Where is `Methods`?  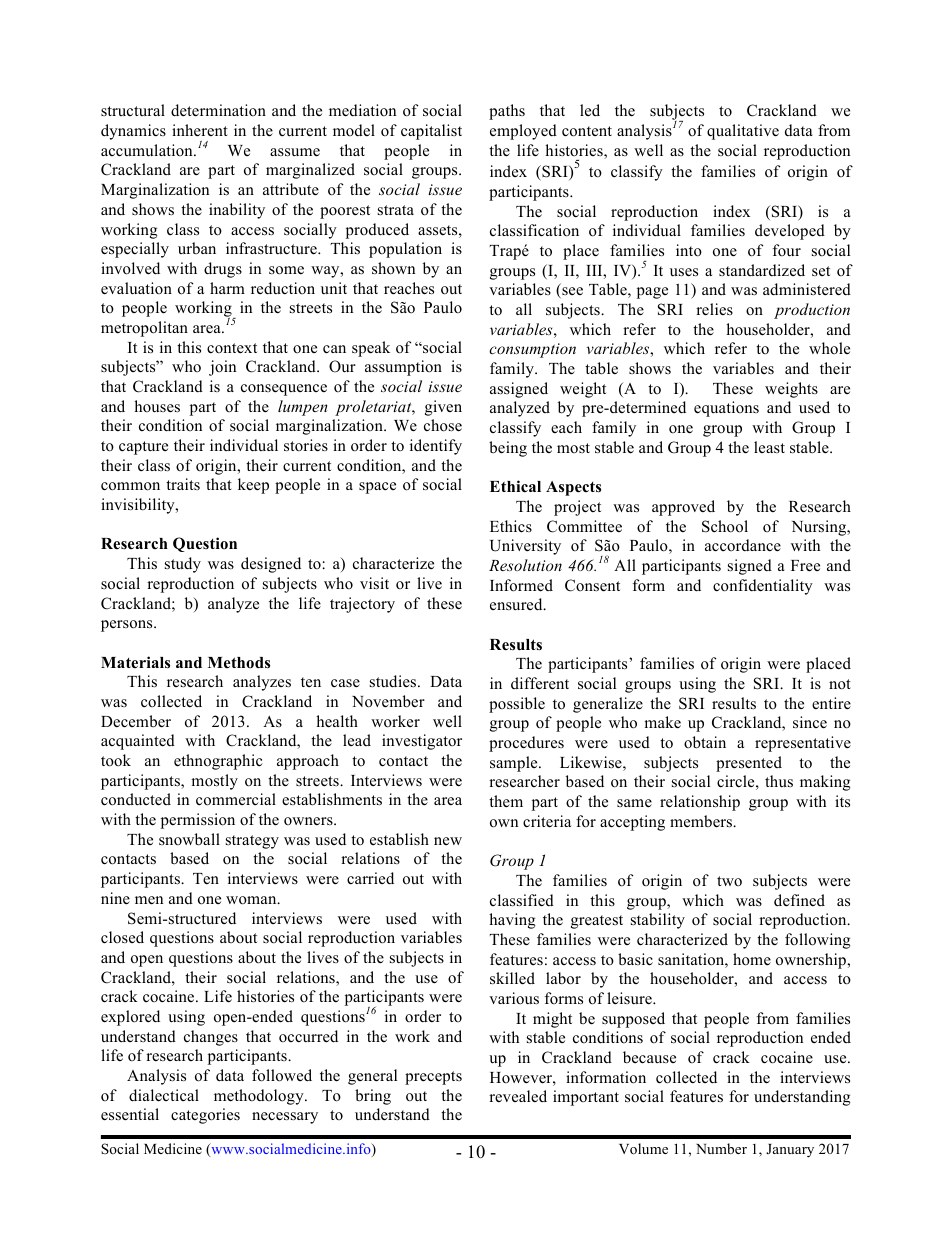 Methods is located at coordinates (239, 663).
